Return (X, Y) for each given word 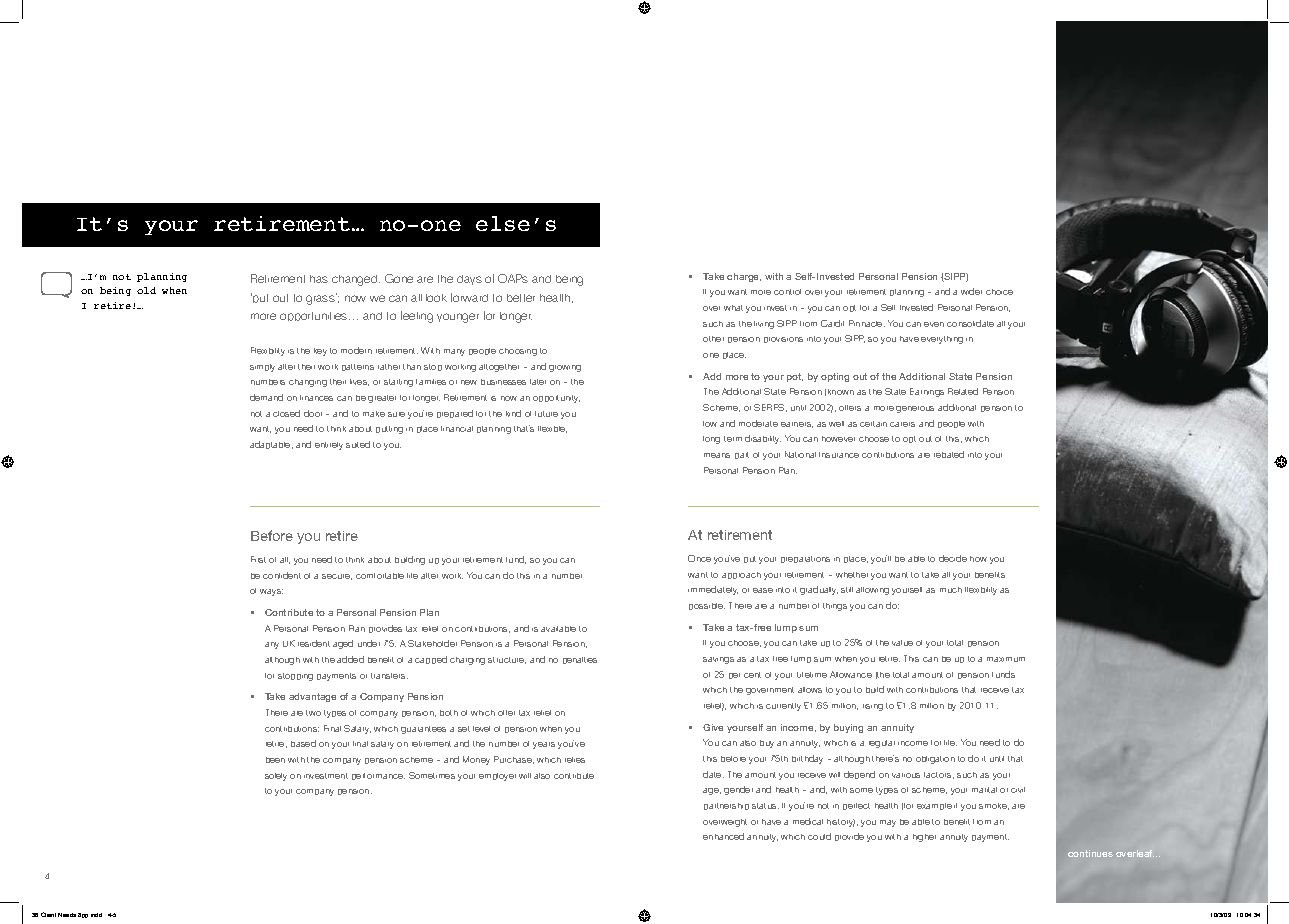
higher (924, 838)
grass (321, 299)
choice (999, 292)
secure (337, 577)
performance (378, 776)
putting (389, 430)
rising (873, 707)
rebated (949, 454)
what (733, 308)
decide (953, 558)
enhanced (723, 836)
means (717, 455)
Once (699, 558)
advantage (312, 697)
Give (713, 727)
